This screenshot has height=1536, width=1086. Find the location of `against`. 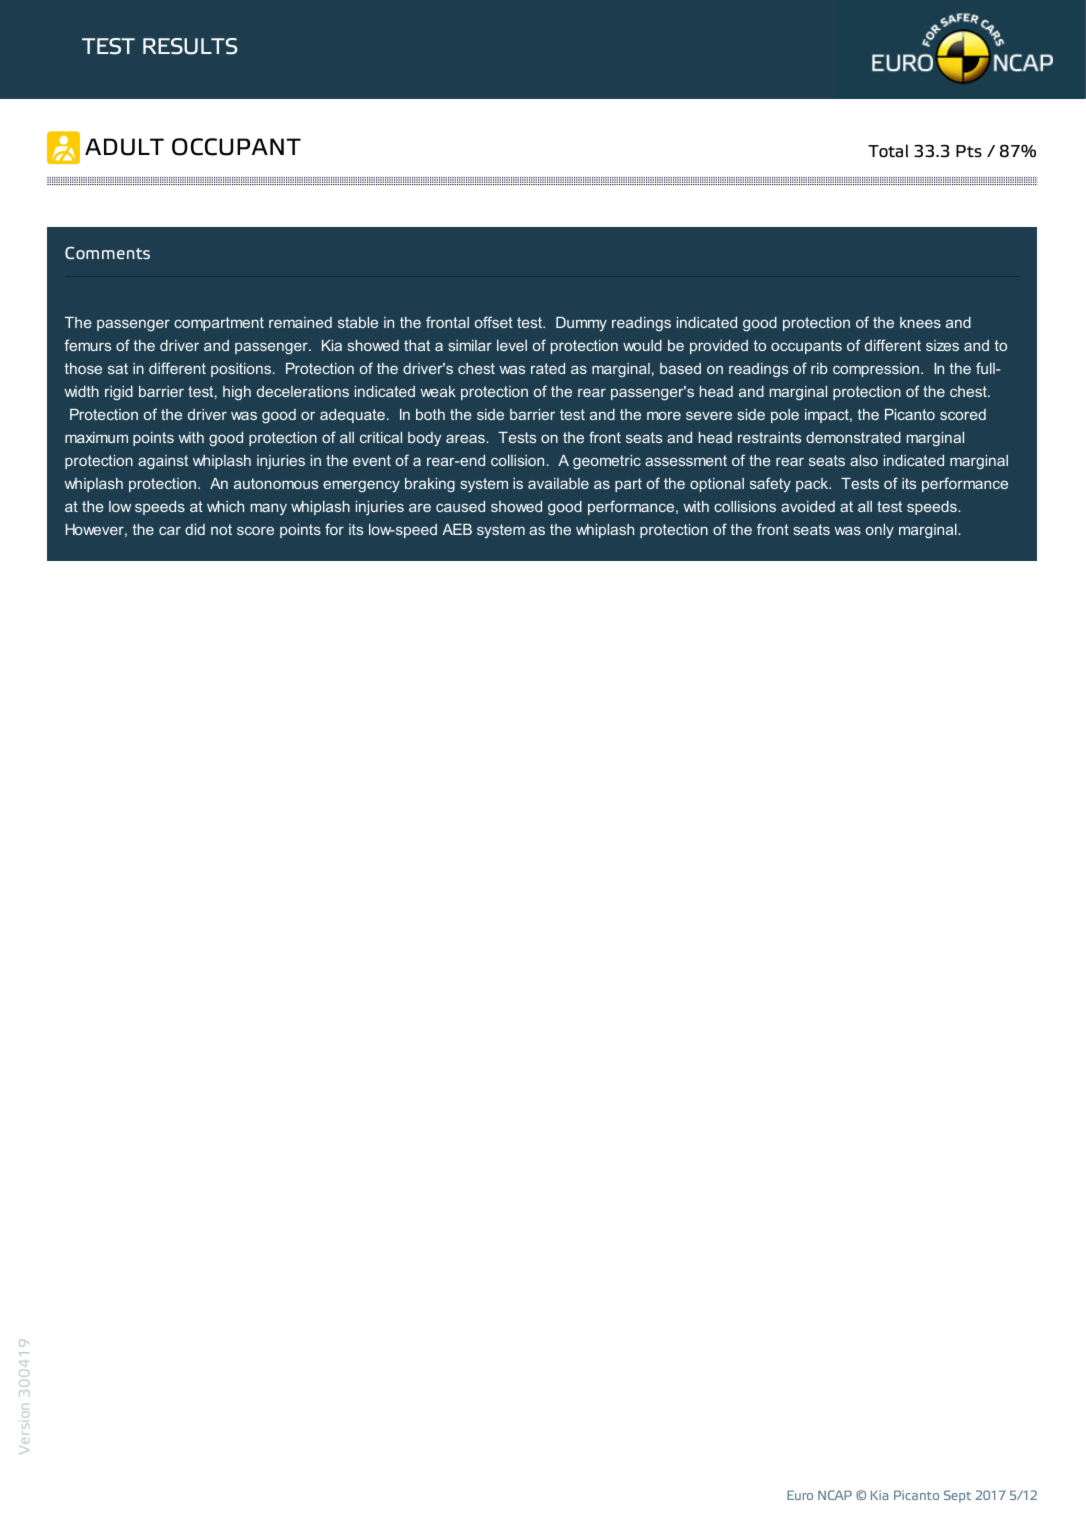

against is located at coordinates (163, 462).
